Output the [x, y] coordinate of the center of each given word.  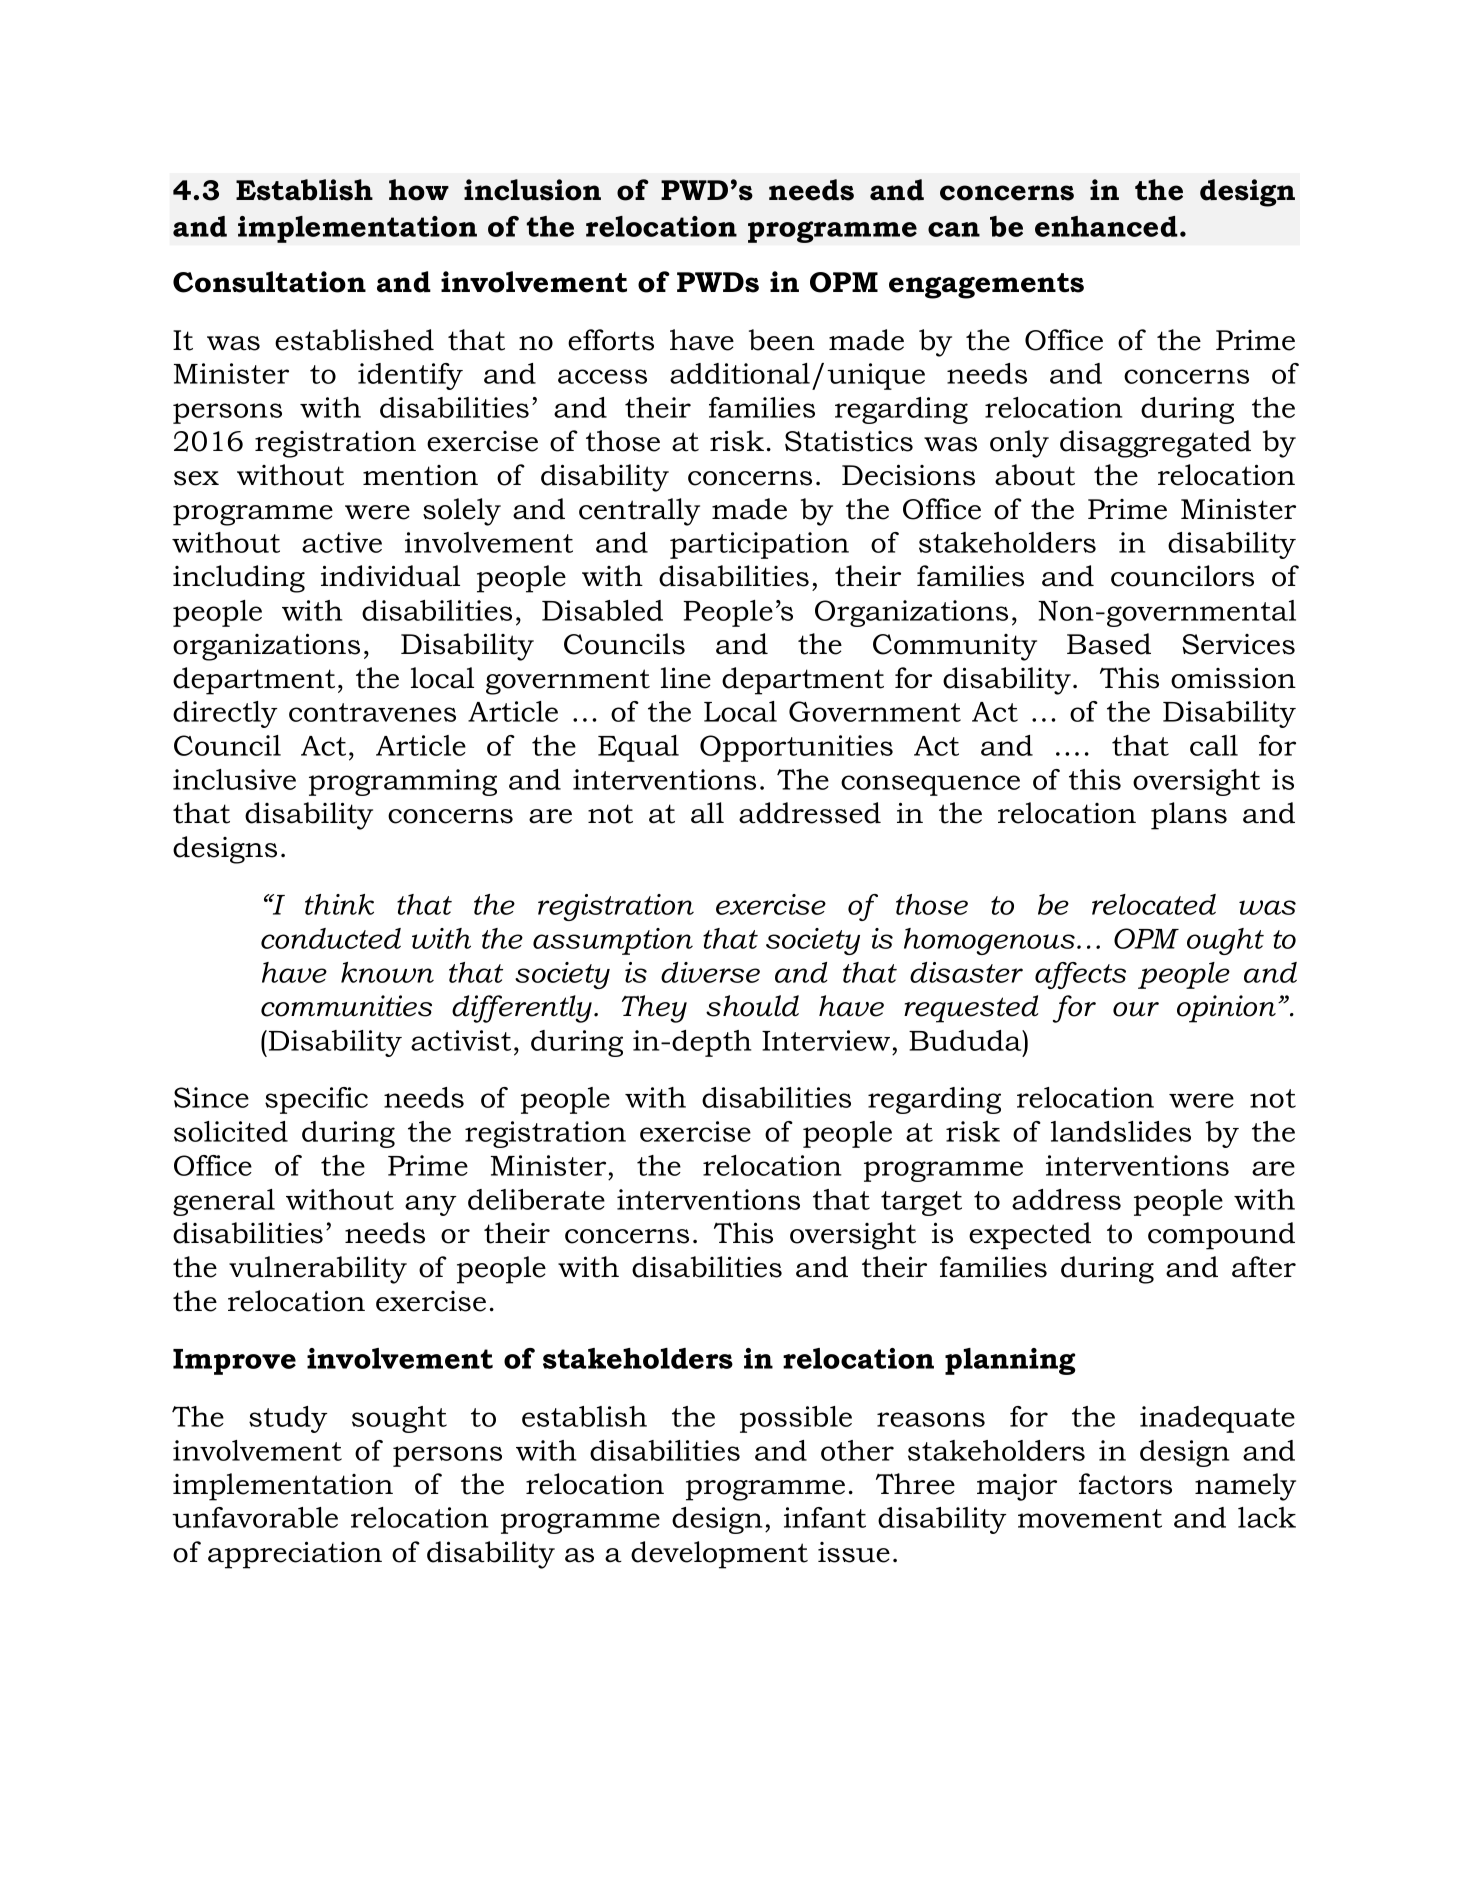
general [224, 1202]
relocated [1154, 904]
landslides [1121, 1131]
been [782, 340]
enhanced [1106, 226]
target [921, 1203]
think [339, 904]
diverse [710, 972]
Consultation [269, 282]
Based [1109, 644]
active [342, 542]
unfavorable [255, 1517]
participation [759, 545]
